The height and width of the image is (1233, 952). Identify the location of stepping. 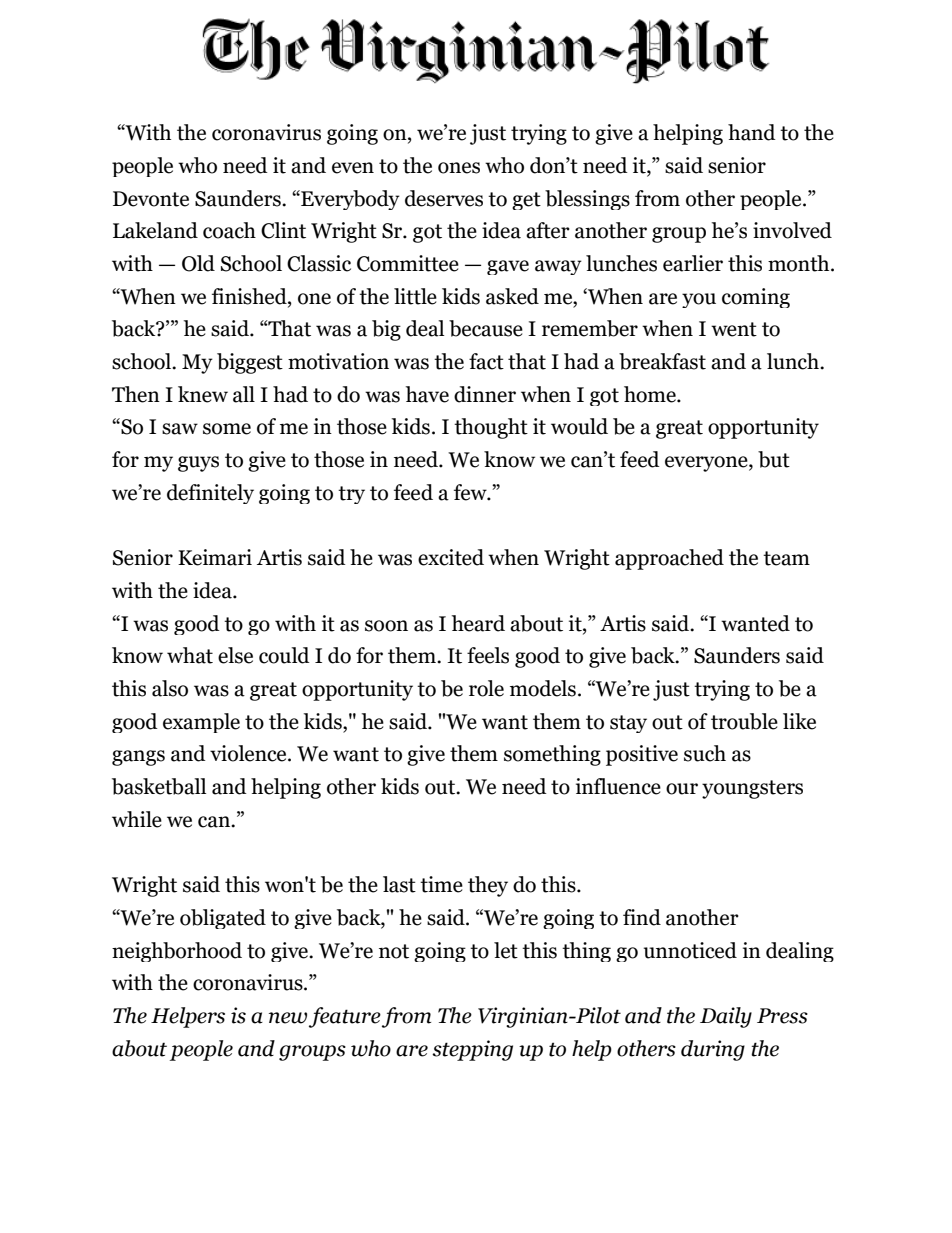
(472, 1050).
